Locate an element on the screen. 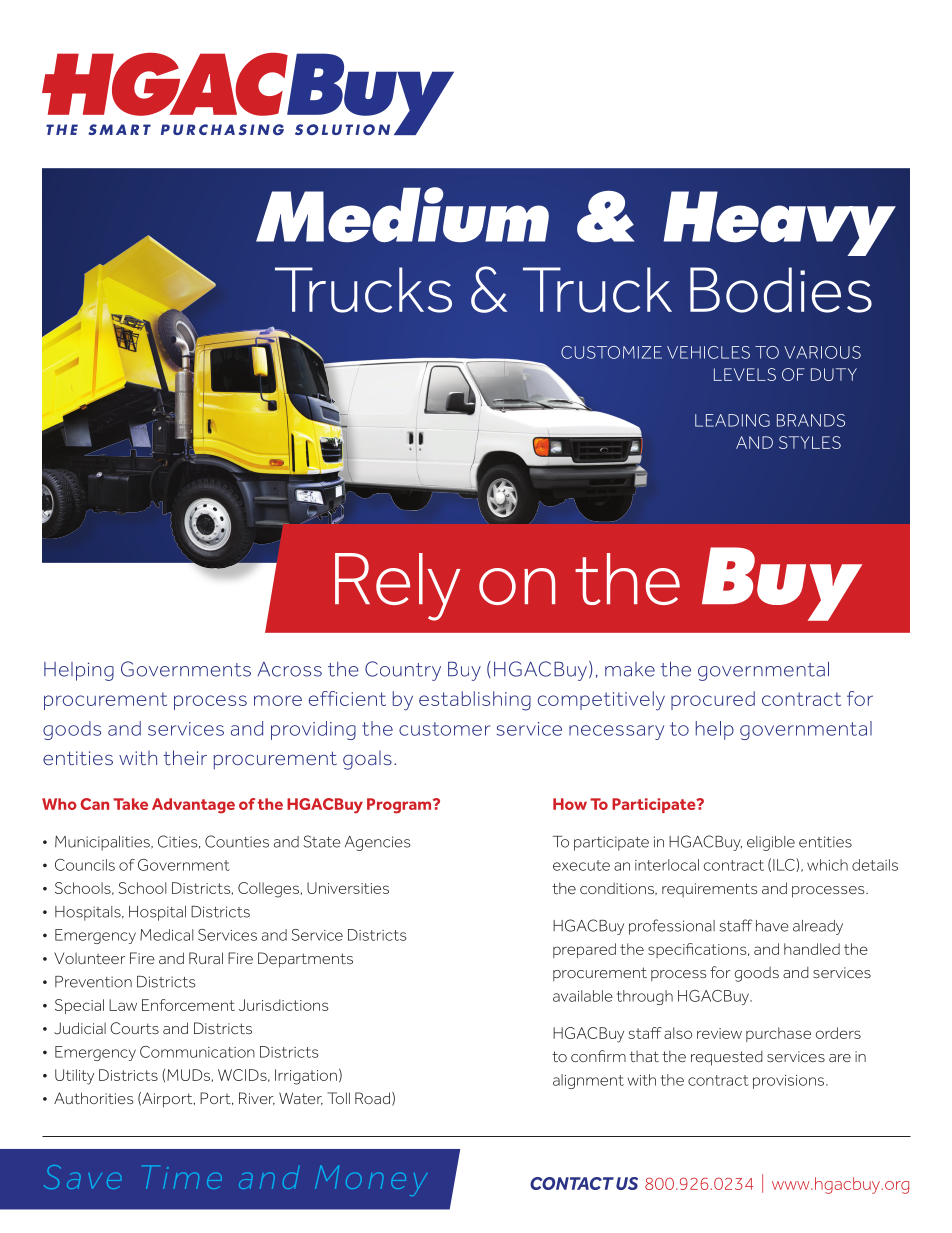 The height and width of the screenshot is (1233, 952). Authorities is located at coordinates (93, 1098).
